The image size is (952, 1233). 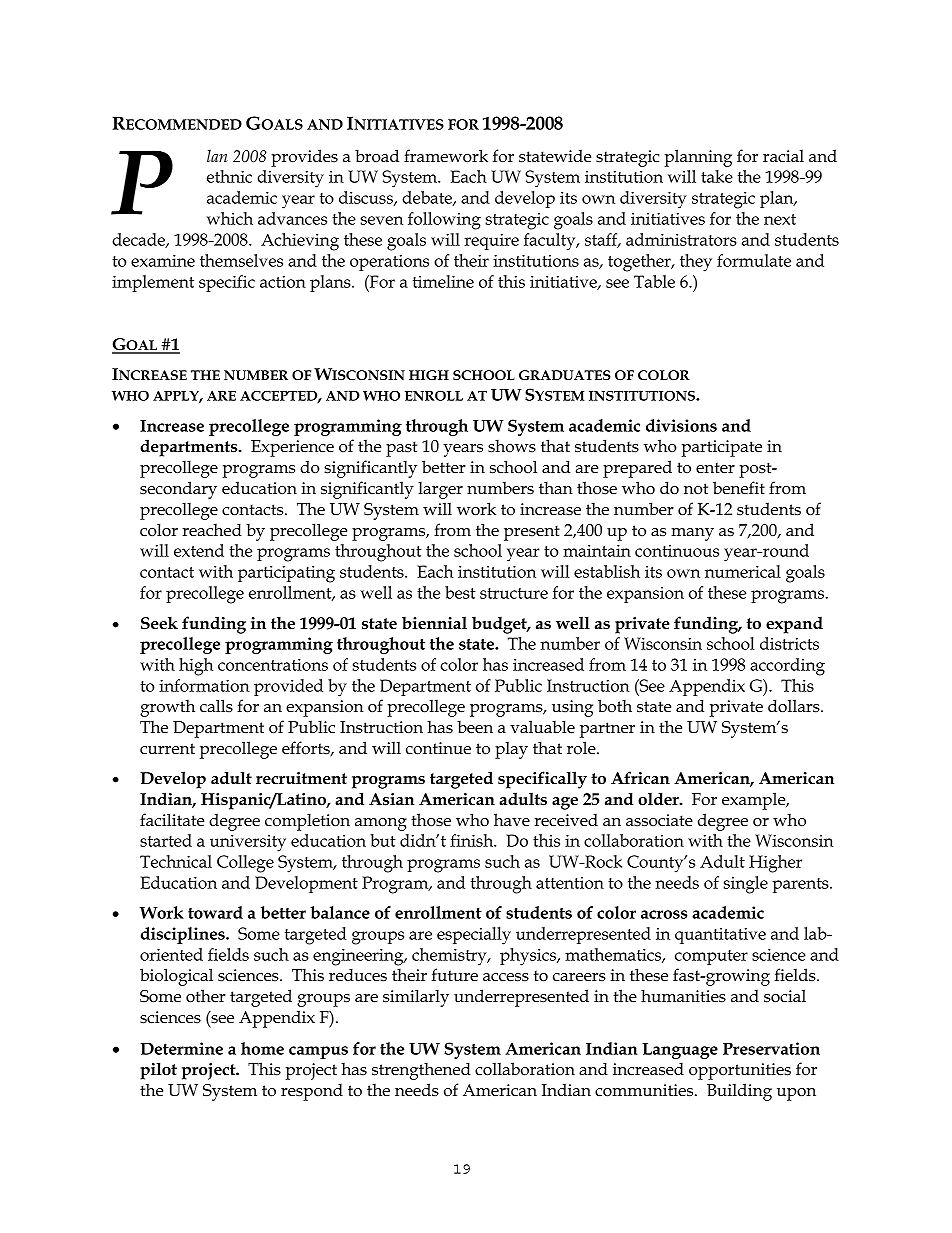 What do you see at coordinates (262, 1048) in the page?
I see `home` at bounding box center [262, 1048].
